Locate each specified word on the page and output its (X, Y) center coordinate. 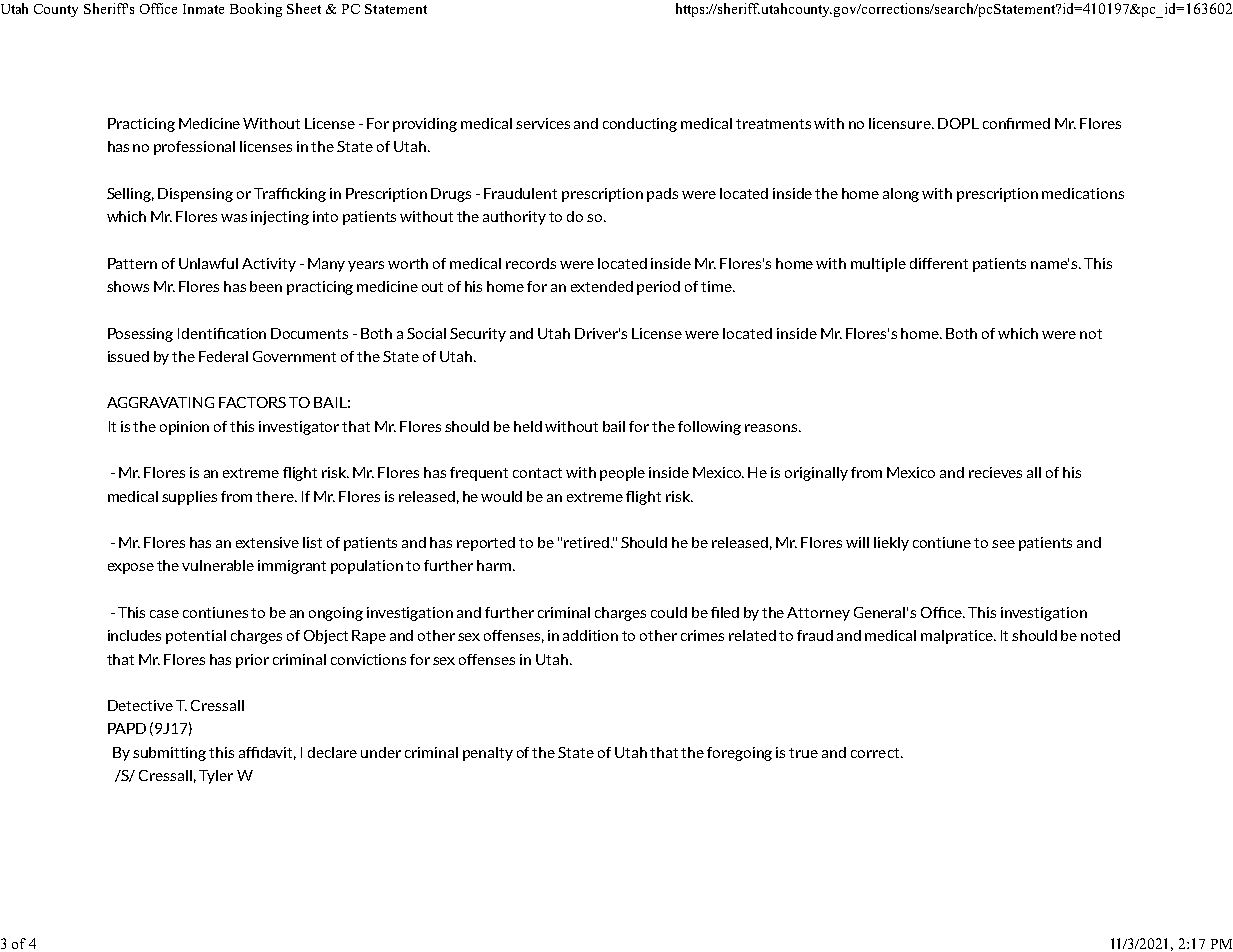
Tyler (216, 777)
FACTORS (252, 402)
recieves (995, 472)
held (528, 426)
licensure (901, 123)
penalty (488, 754)
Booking (256, 10)
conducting (640, 125)
